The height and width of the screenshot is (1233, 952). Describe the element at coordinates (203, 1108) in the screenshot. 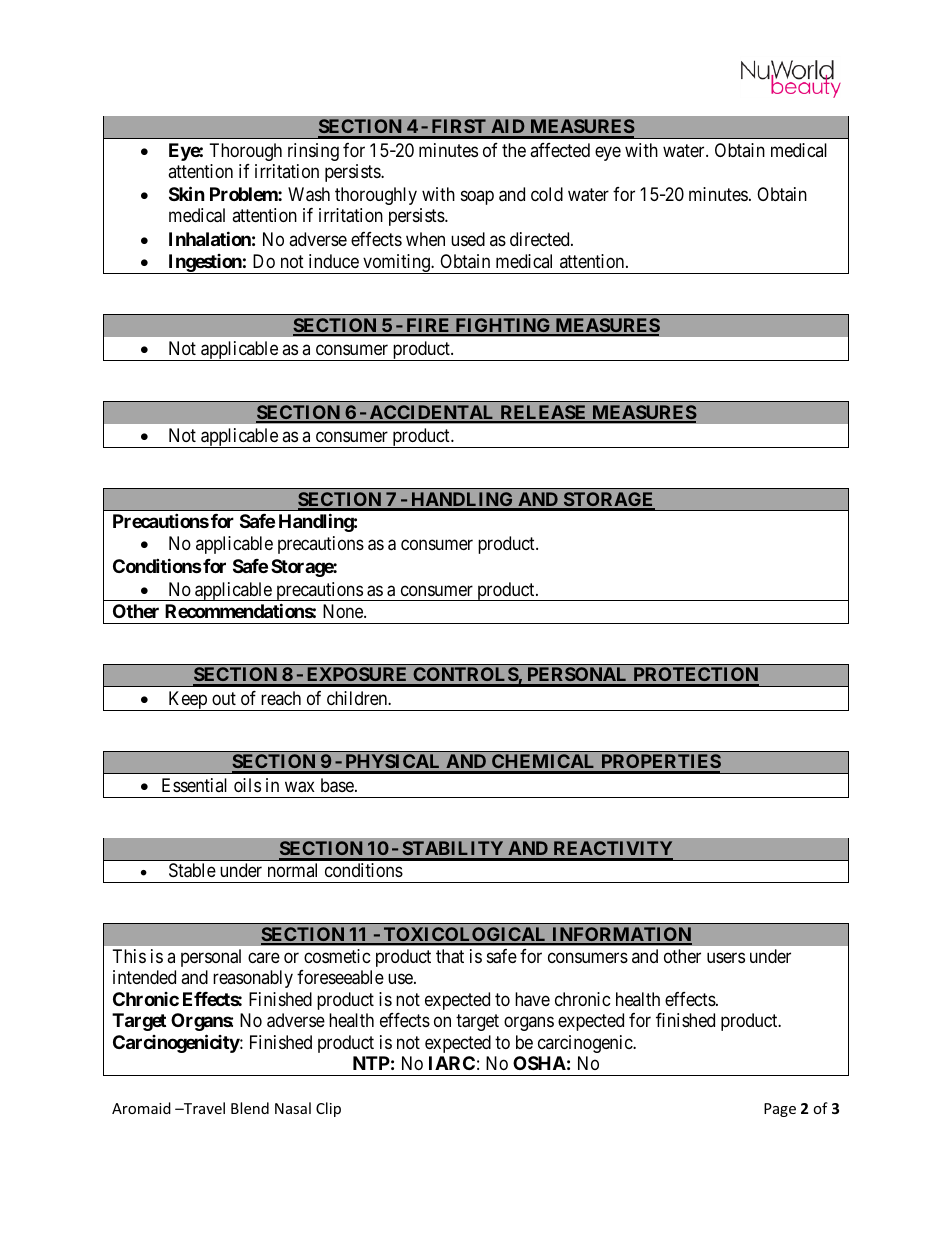

I see `Travel` at that location.
